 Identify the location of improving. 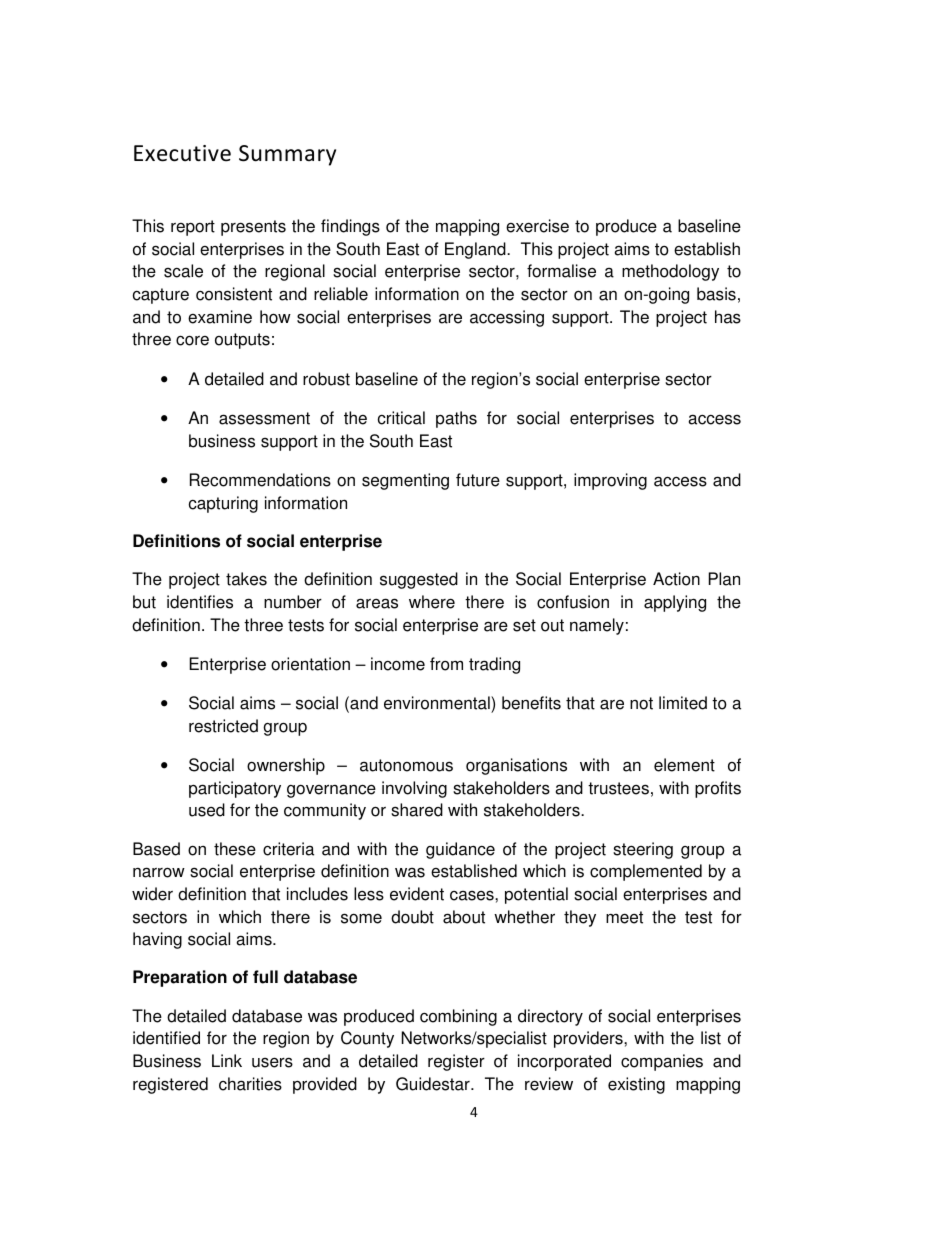
(610, 481).
